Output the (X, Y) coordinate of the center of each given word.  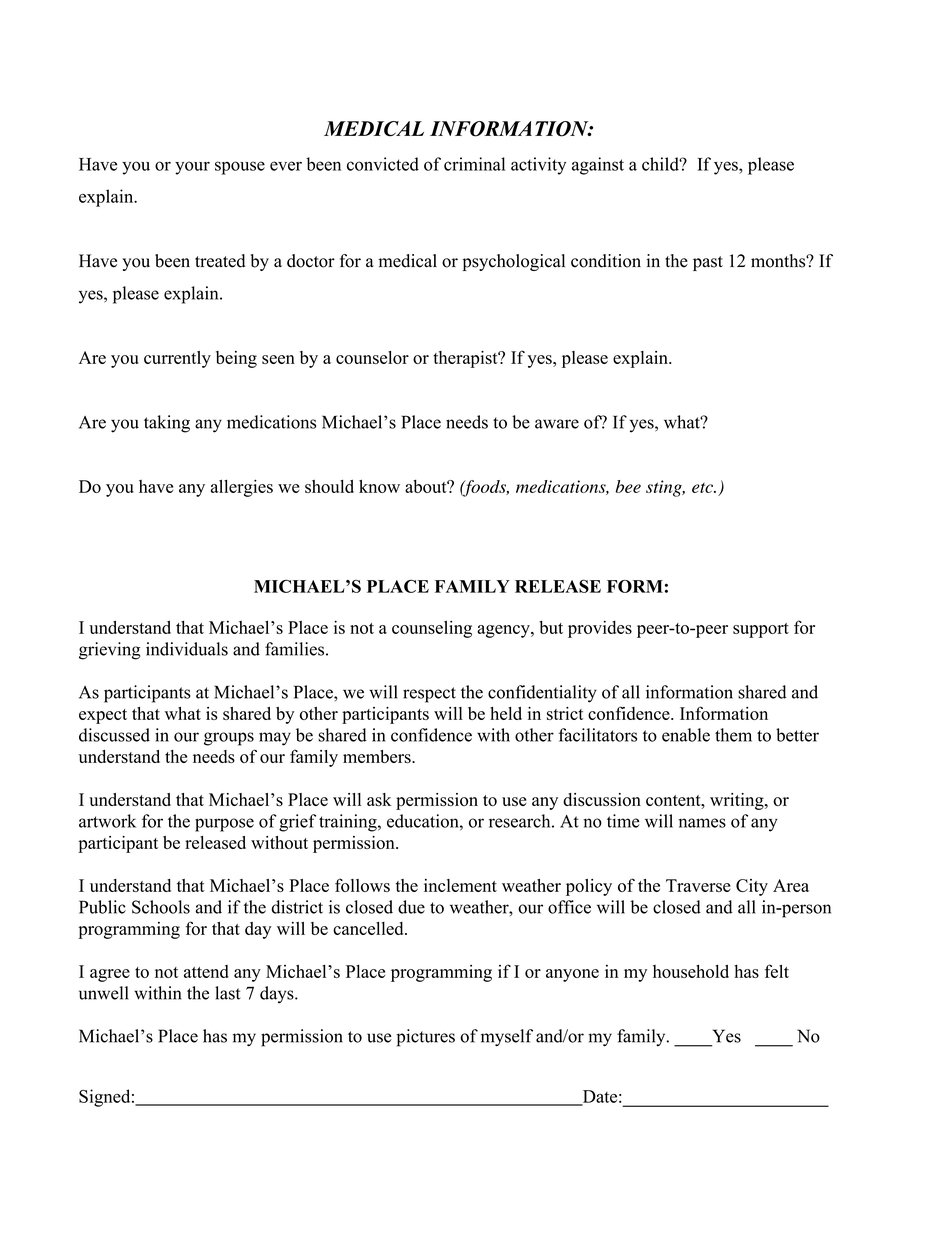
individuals (187, 649)
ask (379, 799)
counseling (432, 629)
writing (738, 801)
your (192, 168)
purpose (224, 825)
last (227, 993)
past (708, 263)
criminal (474, 164)
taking (167, 424)
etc (703, 488)
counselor (372, 357)
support (761, 630)
